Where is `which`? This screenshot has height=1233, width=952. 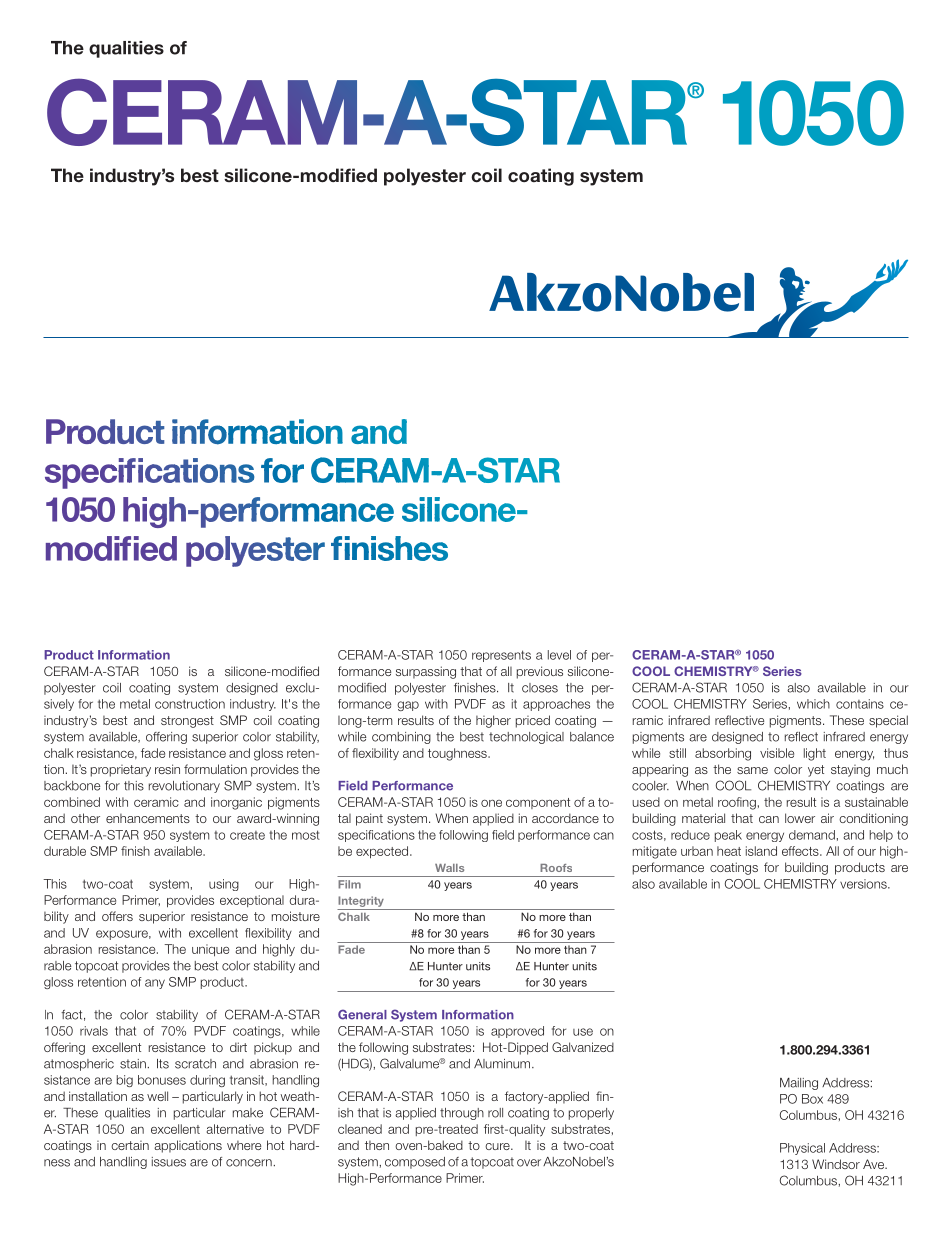
which is located at coordinates (813, 704).
